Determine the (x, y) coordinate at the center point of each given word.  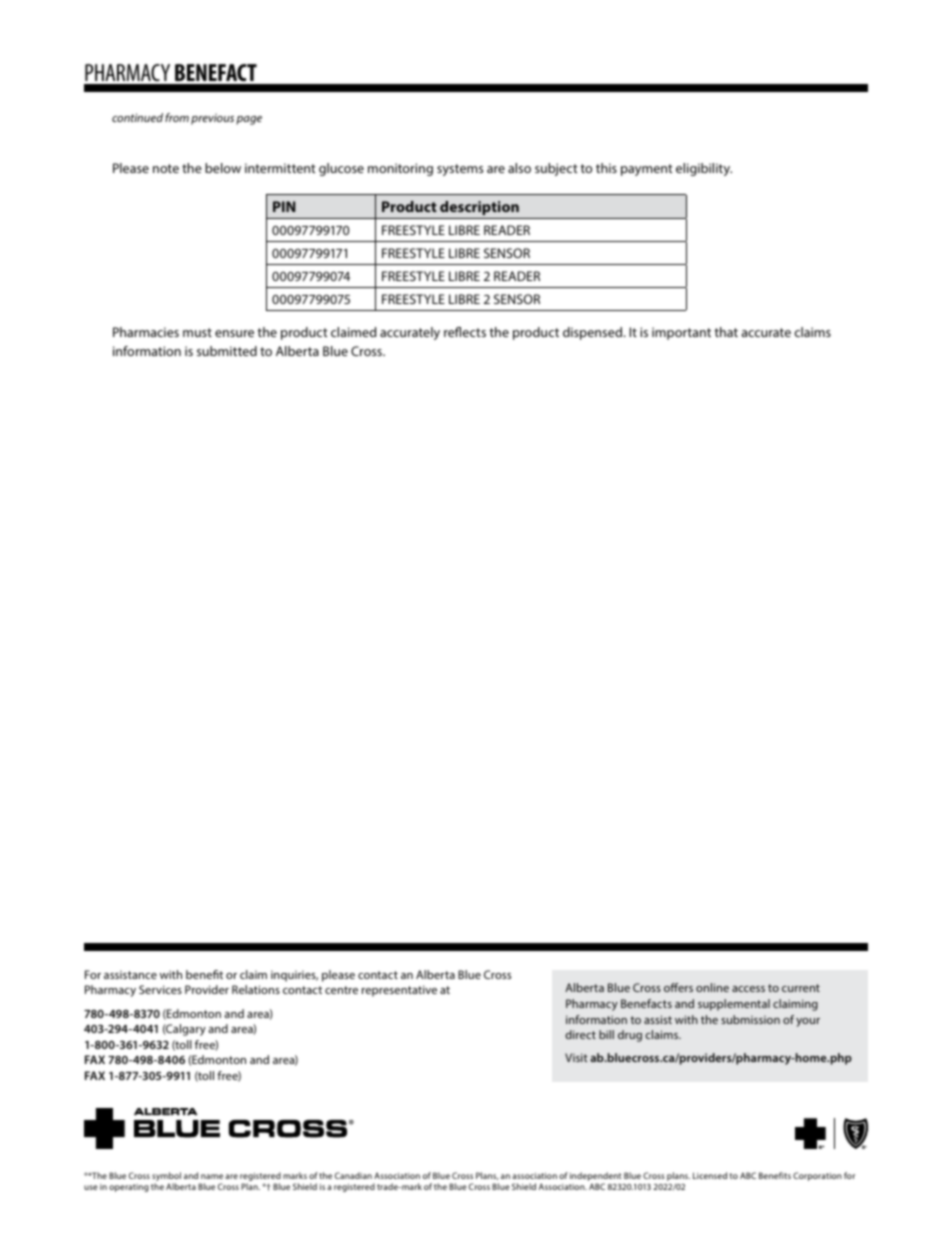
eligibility (704, 169)
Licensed (710, 1175)
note (166, 168)
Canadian (353, 1175)
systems (460, 170)
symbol (166, 1178)
